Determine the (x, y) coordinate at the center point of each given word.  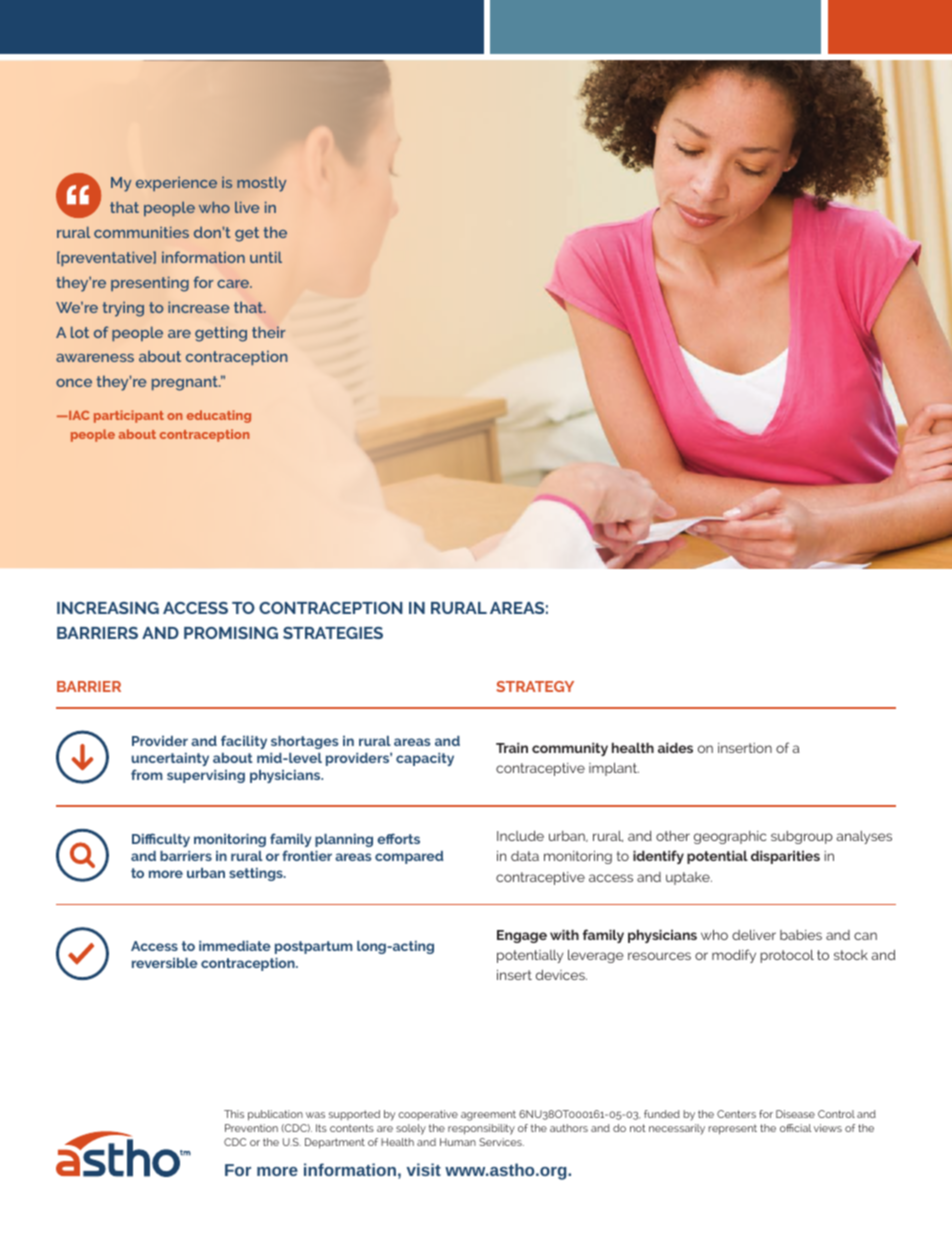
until (266, 257)
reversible (165, 963)
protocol (787, 956)
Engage (522, 936)
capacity (425, 759)
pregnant (186, 383)
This (234, 1114)
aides (675, 747)
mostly (261, 184)
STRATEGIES (333, 633)
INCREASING (108, 608)
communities (141, 232)
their (269, 332)
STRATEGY (535, 686)
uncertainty (170, 759)
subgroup (802, 837)
